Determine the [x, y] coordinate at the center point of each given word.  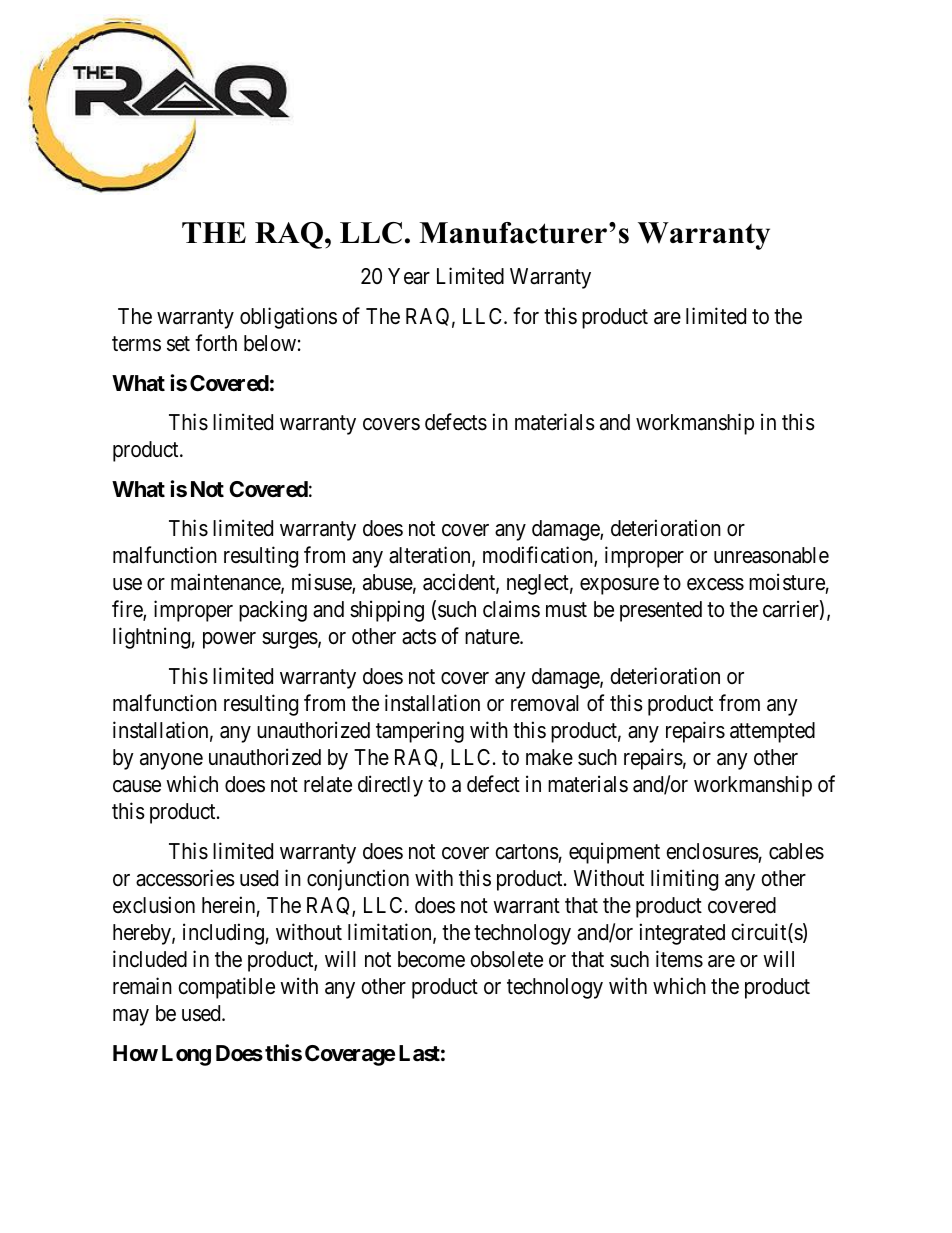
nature [493, 637]
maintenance [226, 583]
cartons [527, 852]
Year [409, 276]
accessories [185, 878]
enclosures [712, 851]
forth [216, 343]
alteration [431, 556]
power [229, 640]
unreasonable [771, 555]
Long [186, 1055]
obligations [288, 318]
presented [661, 611]
